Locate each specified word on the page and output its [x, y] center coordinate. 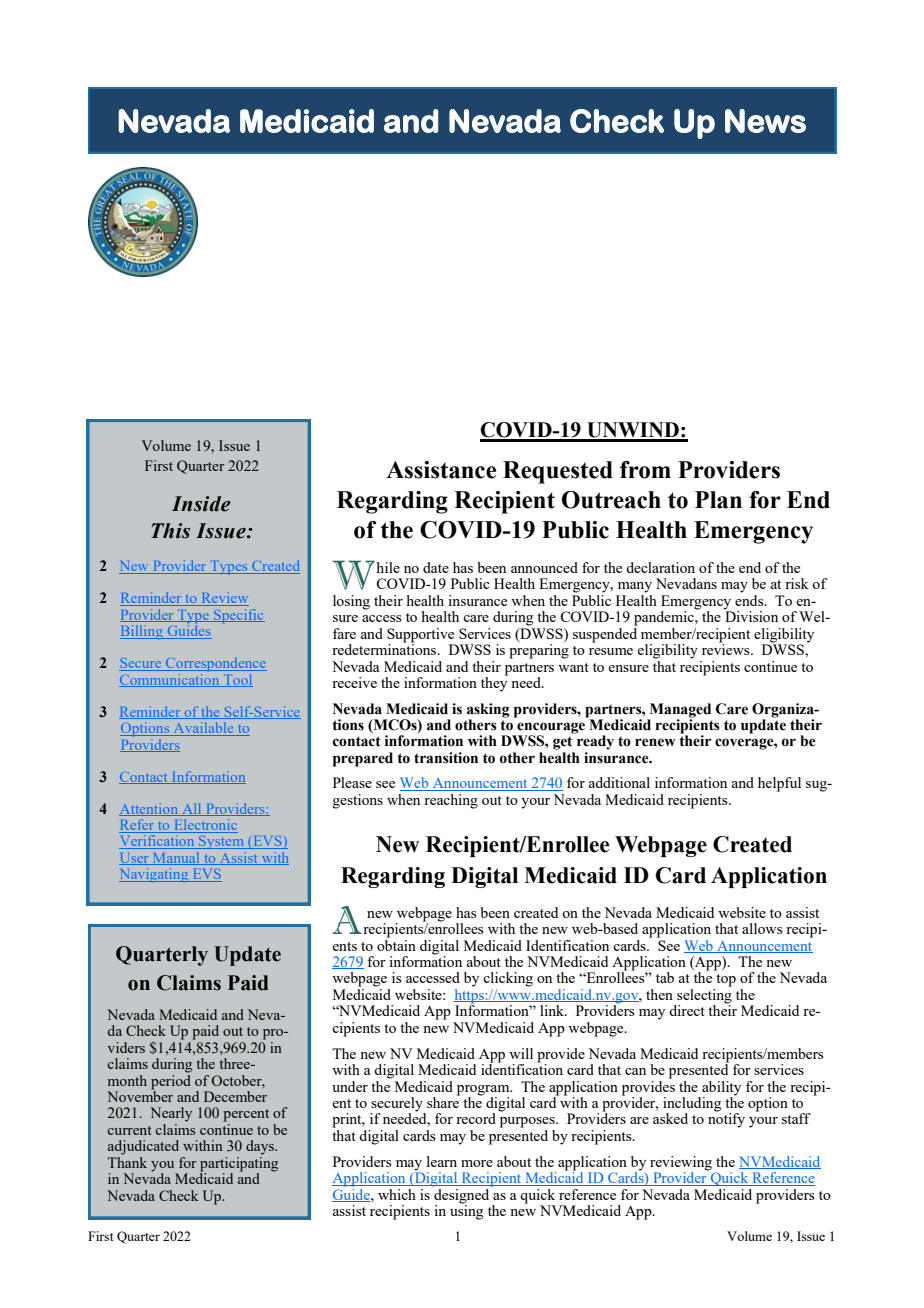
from [645, 470]
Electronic [205, 826]
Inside [201, 504]
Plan [718, 500]
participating [239, 1164]
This [170, 531]
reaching [451, 801]
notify [726, 1119]
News [765, 121]
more [477, 1163]
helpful [779, 784]
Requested [558, 472]
